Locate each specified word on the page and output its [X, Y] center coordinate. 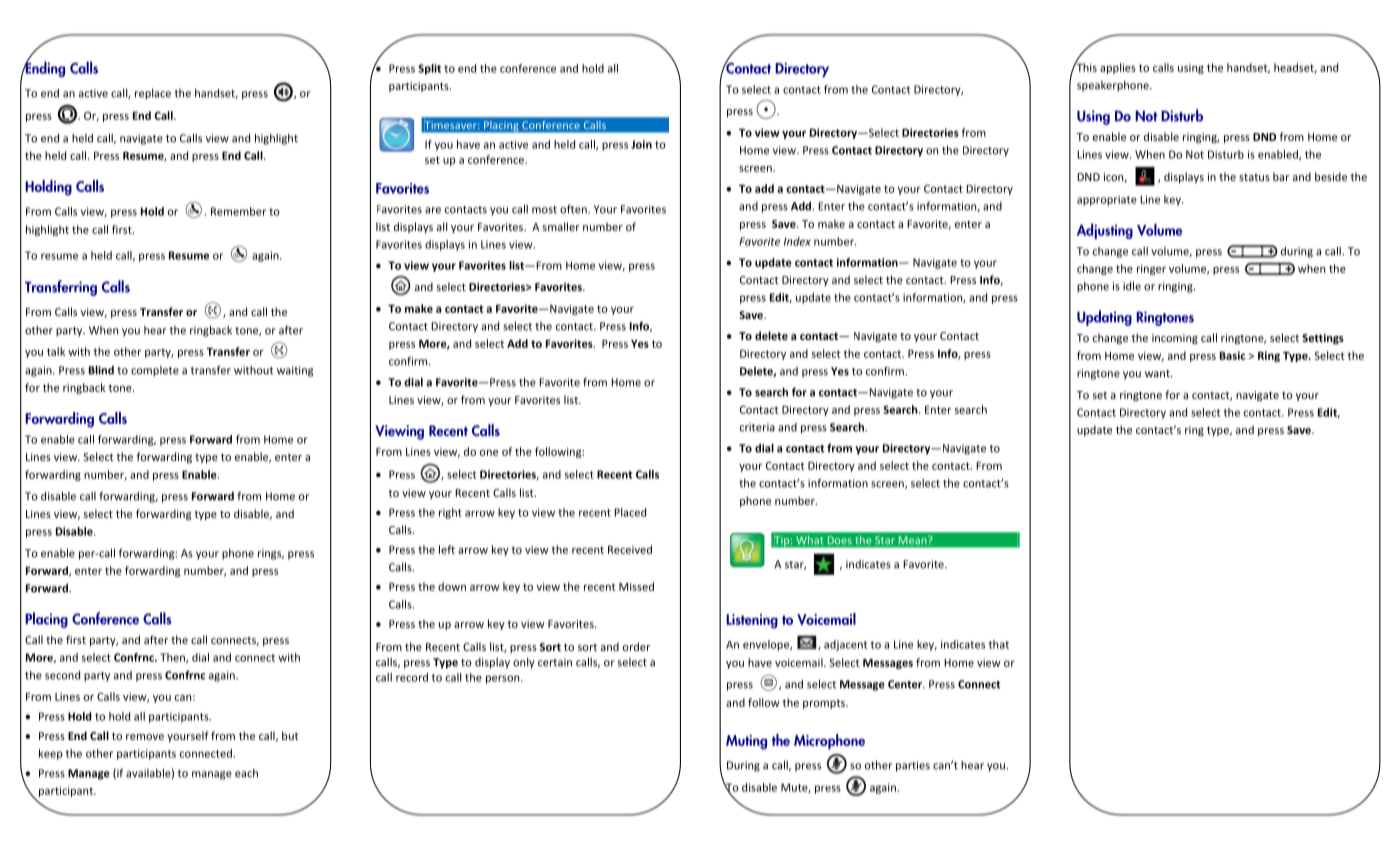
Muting [746, 742]
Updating [1104, 318]
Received [630, 549]
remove [145, 737]
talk [56, 351]
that [999, 644]
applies [1118, 68]
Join [641, 144]
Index [797, 241]
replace [153, 94]
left [447, 549]
